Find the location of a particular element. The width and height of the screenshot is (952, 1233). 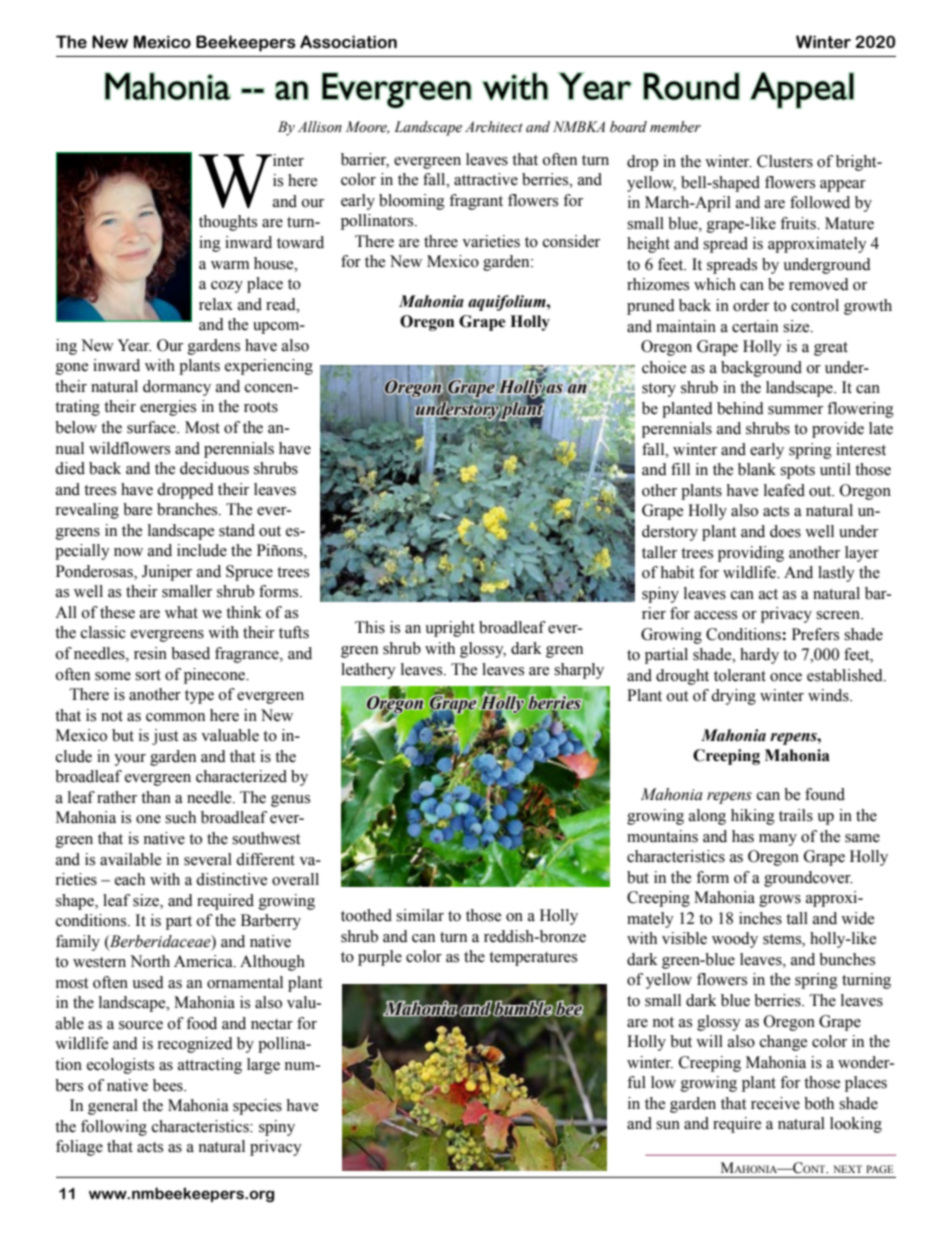

Appeal is located at coordinates (802, 90).
